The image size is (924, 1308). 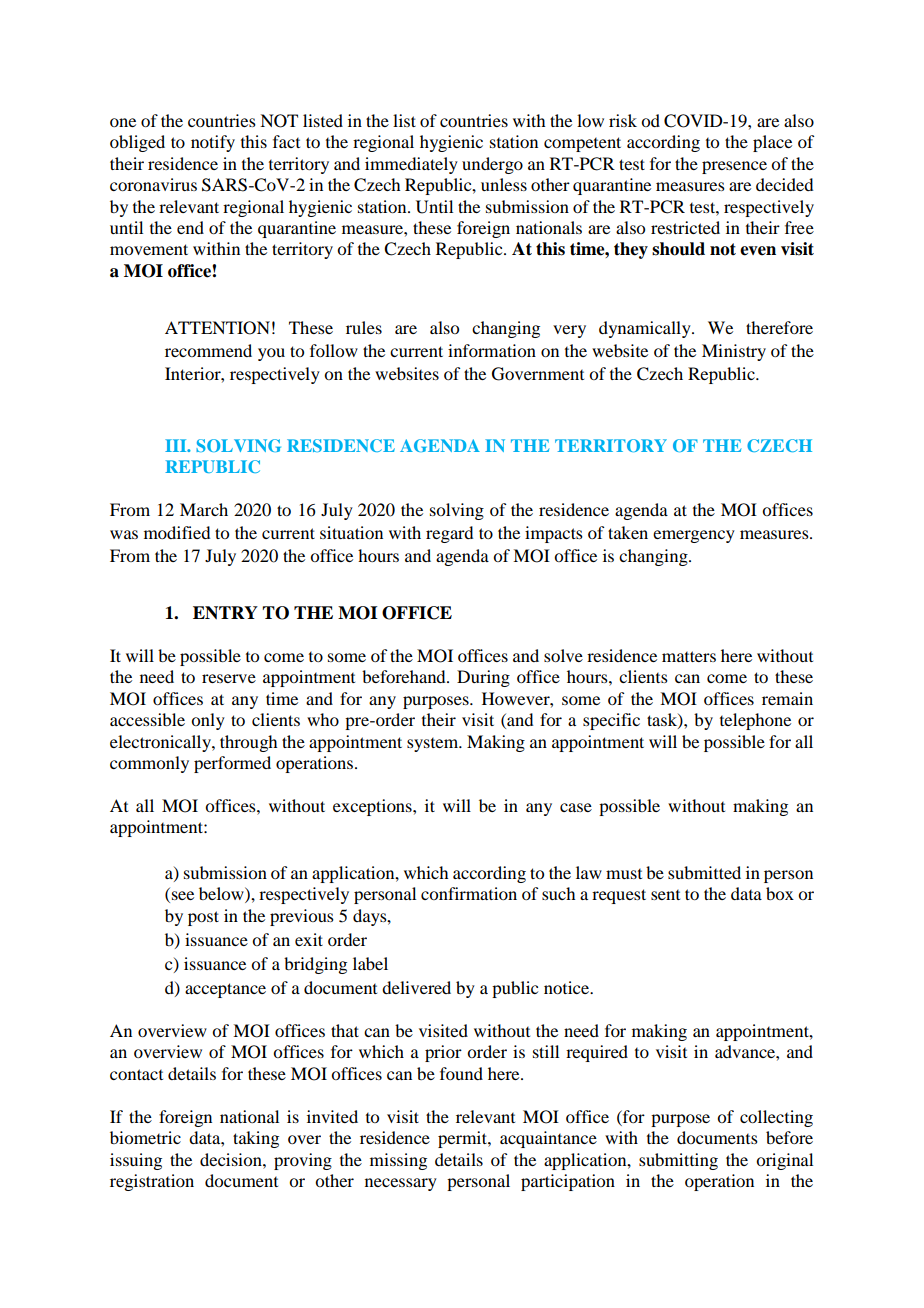 What do you see at coordinates (483, 678) in the image?
I see `During` at bounding box center [483, 678].
